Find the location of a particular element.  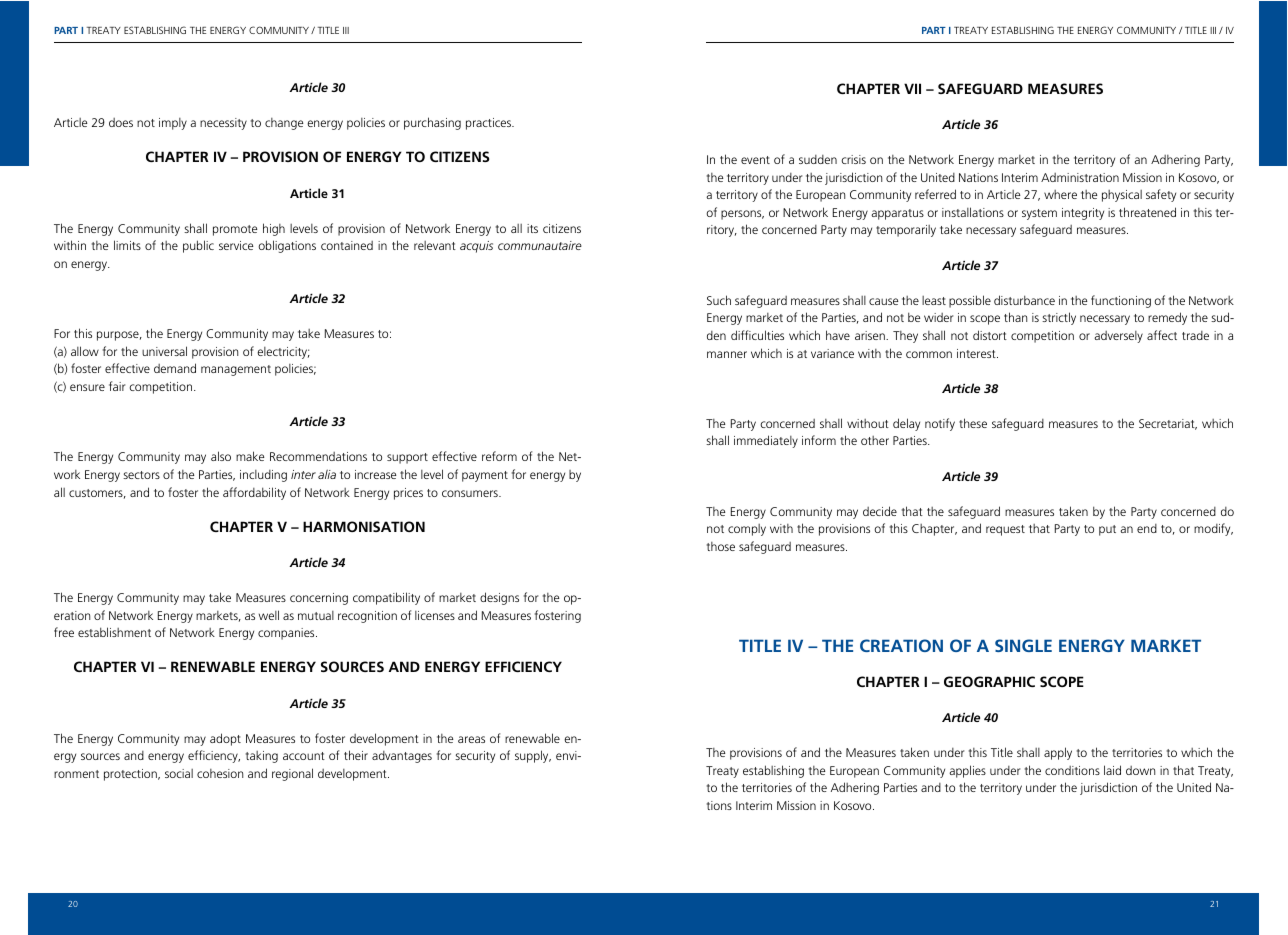

competition is located at coordinates (160, 388).
